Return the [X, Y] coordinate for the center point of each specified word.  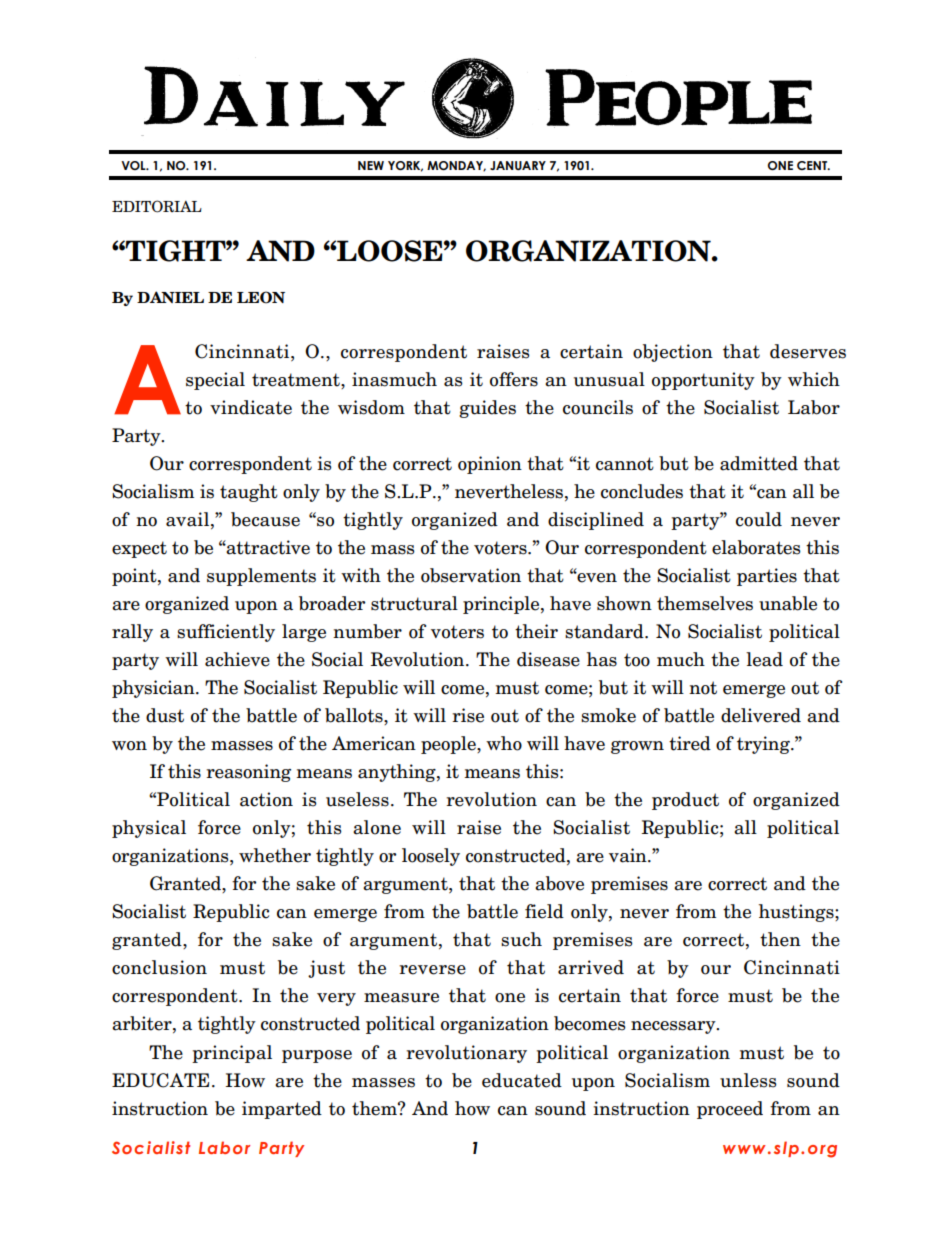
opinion [490, 465]
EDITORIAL [157, 206]
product [685, 801]
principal [232, 1054]
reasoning [248, 773]
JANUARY [518, 165]
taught [249, 493]
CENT [813, 165]
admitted [759, 463]
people [449, 745]
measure [401, 998]
